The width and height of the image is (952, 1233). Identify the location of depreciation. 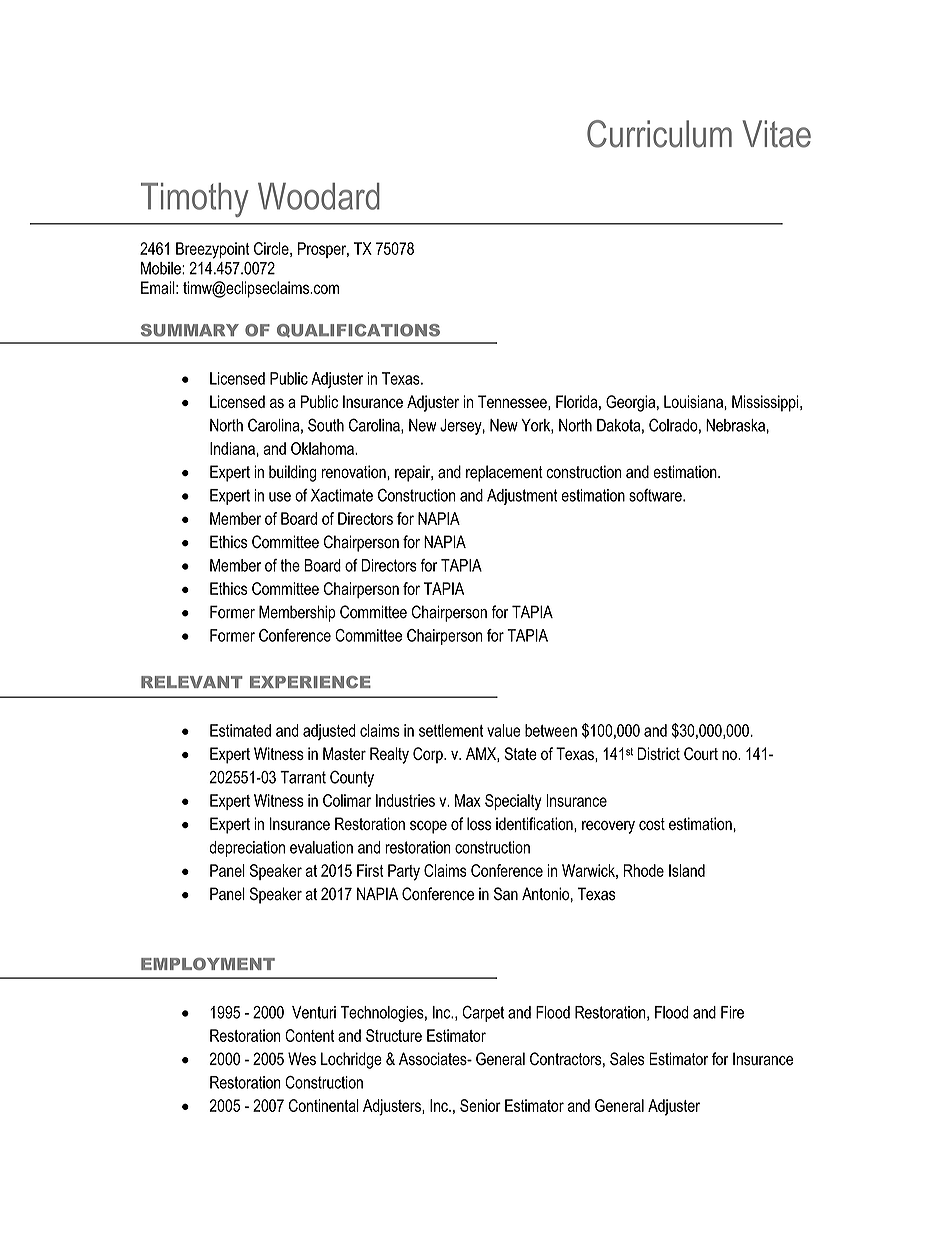
(247, 849).
